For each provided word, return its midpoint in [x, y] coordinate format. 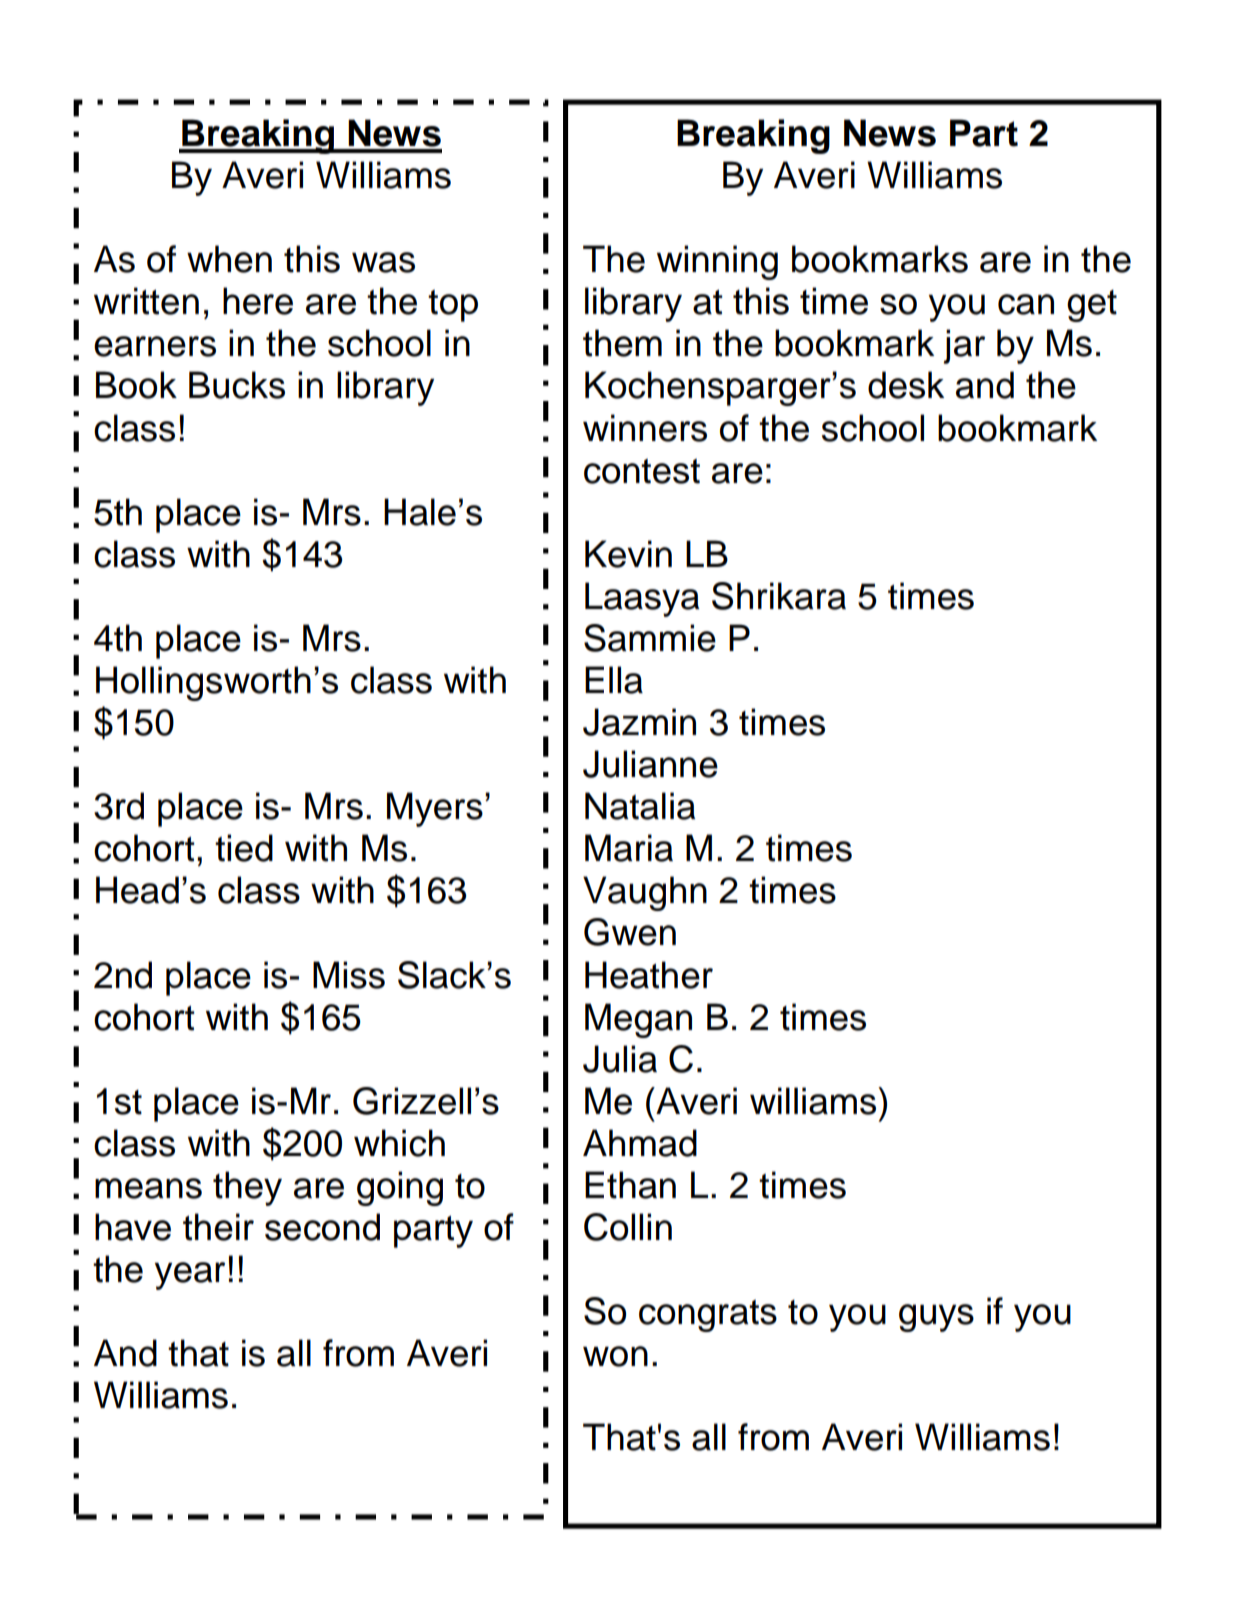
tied [244, 848]
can [1026, 304]
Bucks [237, 385]
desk [906, 385]
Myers [435, 809]
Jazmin [639, 722]
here [258, 301]
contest [642, 471]
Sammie [650, 638]
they [247, 1188]
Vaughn [645, 893]
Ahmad [640, 1143]
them [622, 343]
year [190, 1276]
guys [936, 1318]
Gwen [630, 932]
